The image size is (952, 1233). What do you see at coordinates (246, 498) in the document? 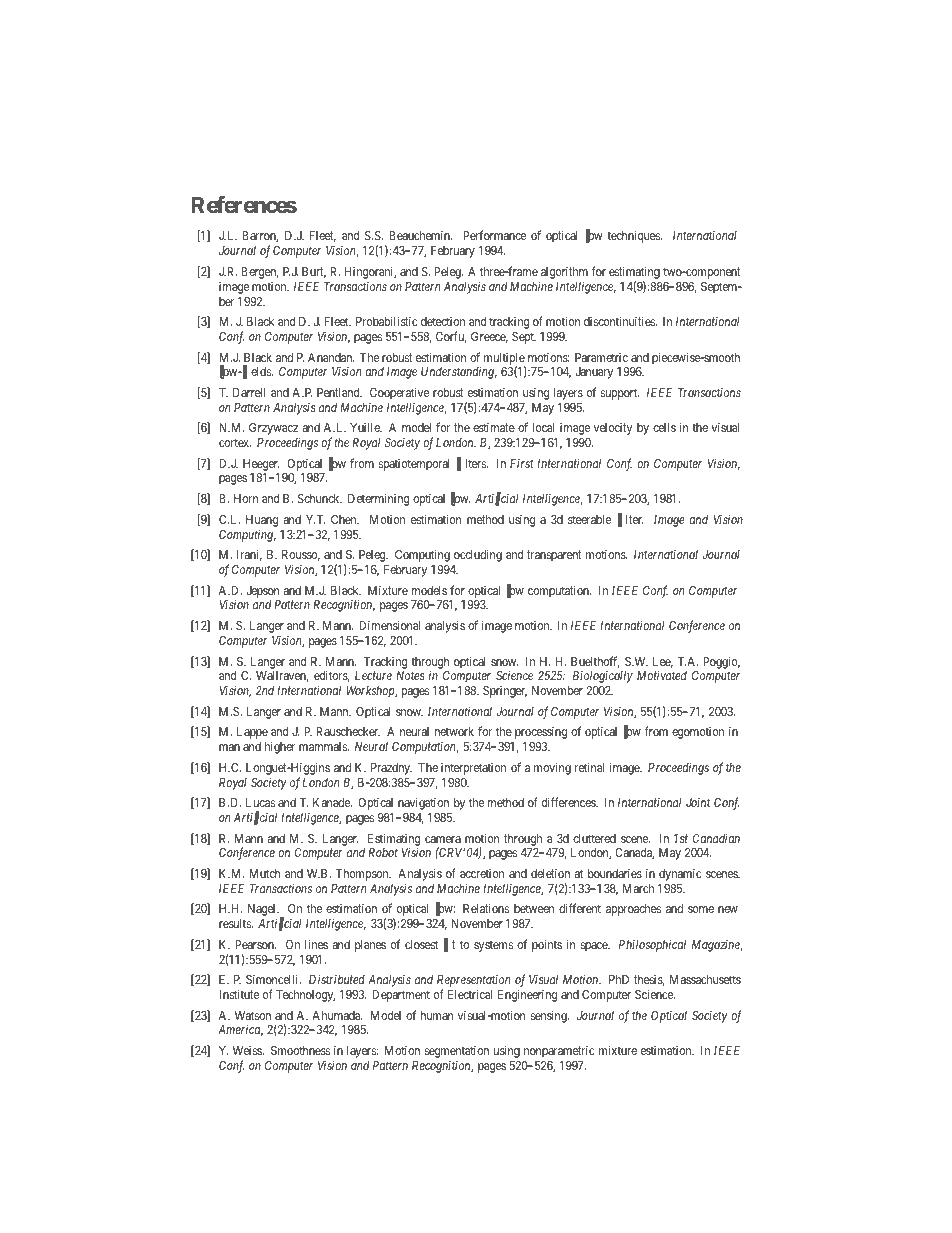
I see `Horn` at bounding box center [246, 498].
